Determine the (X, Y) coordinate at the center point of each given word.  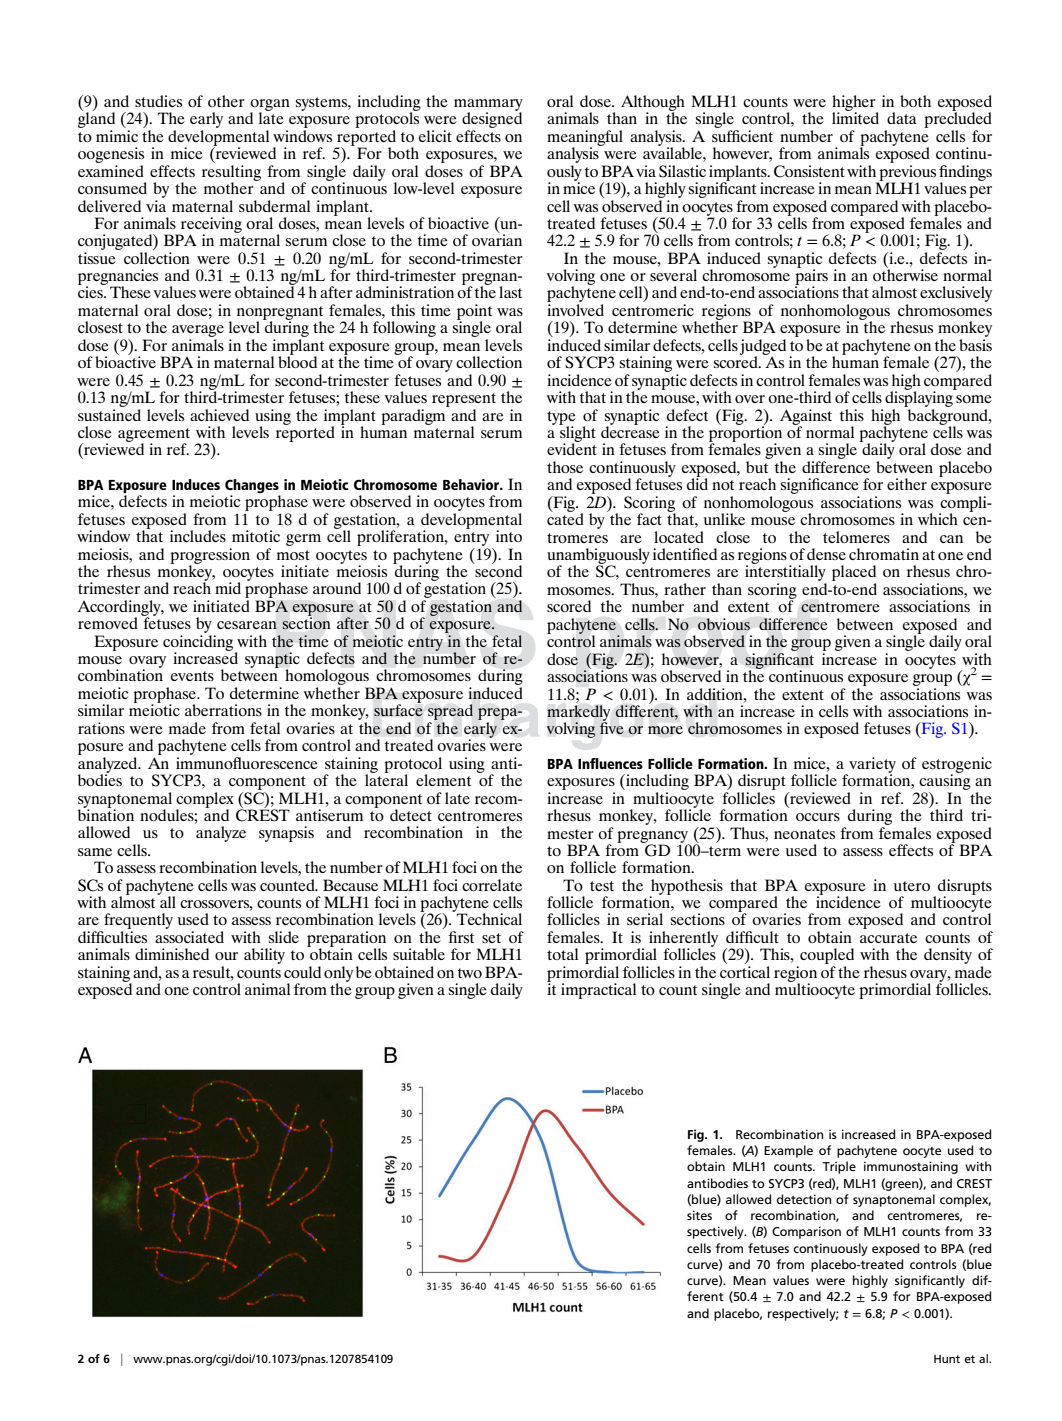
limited (855, 117)
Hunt (947, 1359)
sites (699, 1215)
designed (492, 120)
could (302, 972)
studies (158, 101)
